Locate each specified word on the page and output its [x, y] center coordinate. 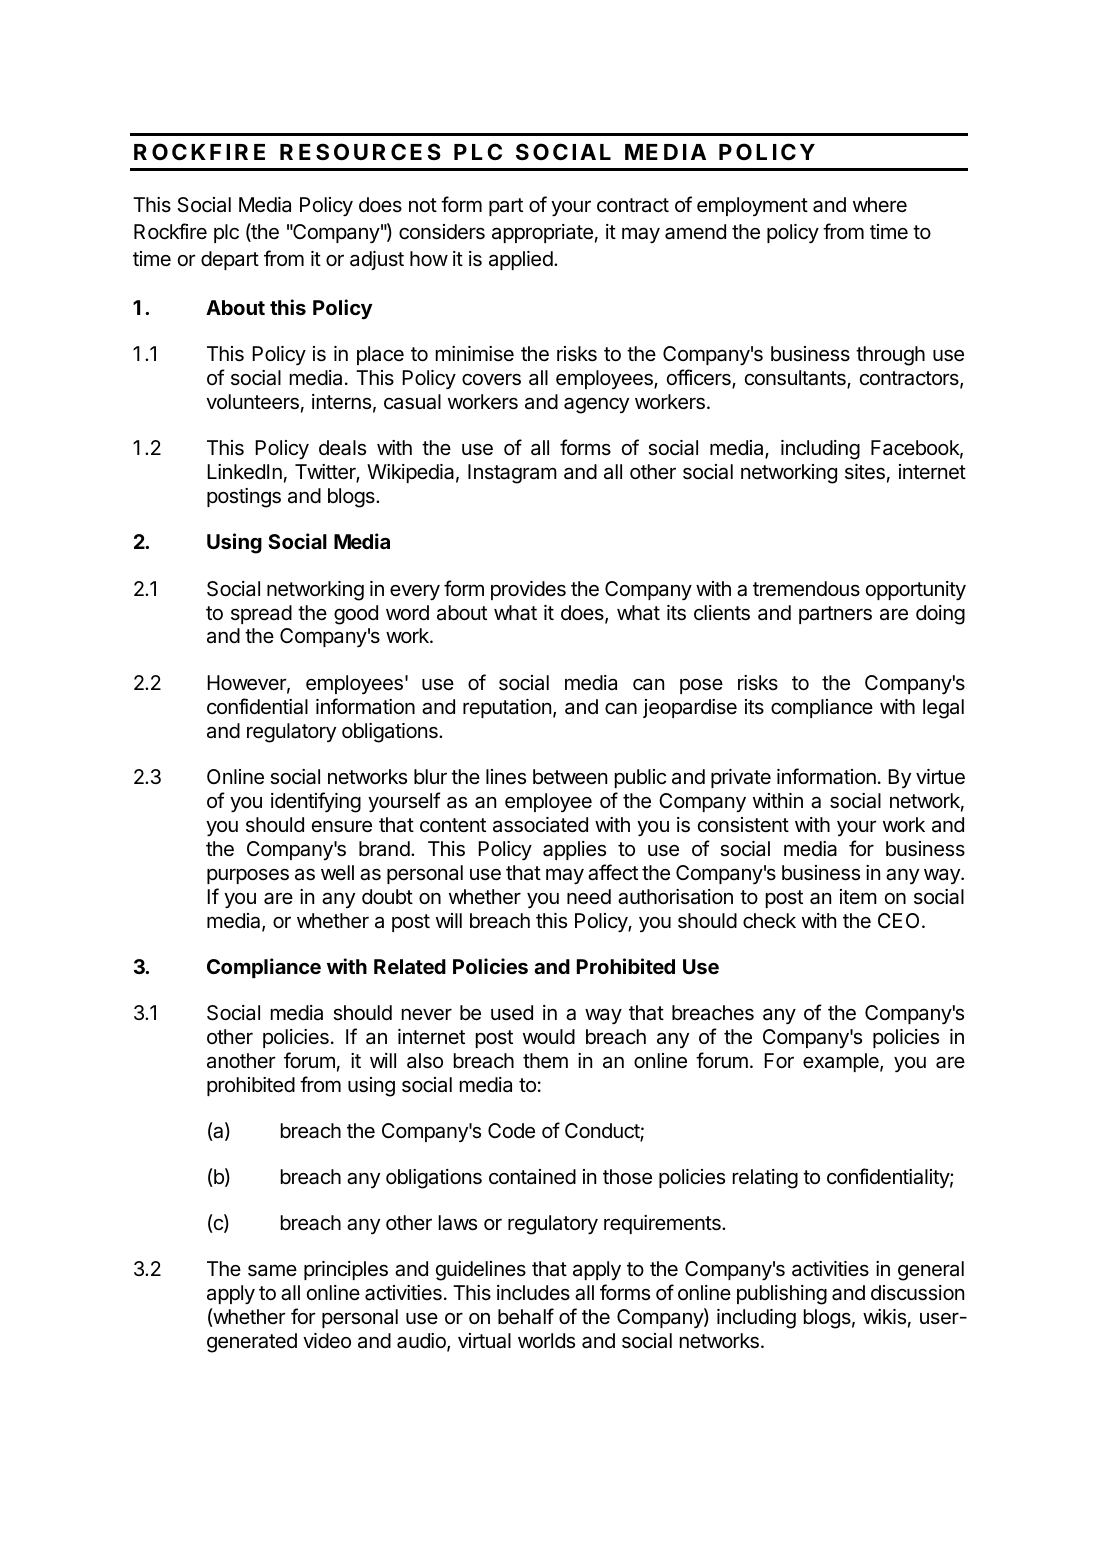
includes [533, 1293]
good [356, 615]
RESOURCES [360, 152]
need [589, 897]
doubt [387, 896]
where [880, 204]
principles [346, 1270]
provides [528, 590]
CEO [898, 920]
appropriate [542, 233]
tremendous [806, 589]
